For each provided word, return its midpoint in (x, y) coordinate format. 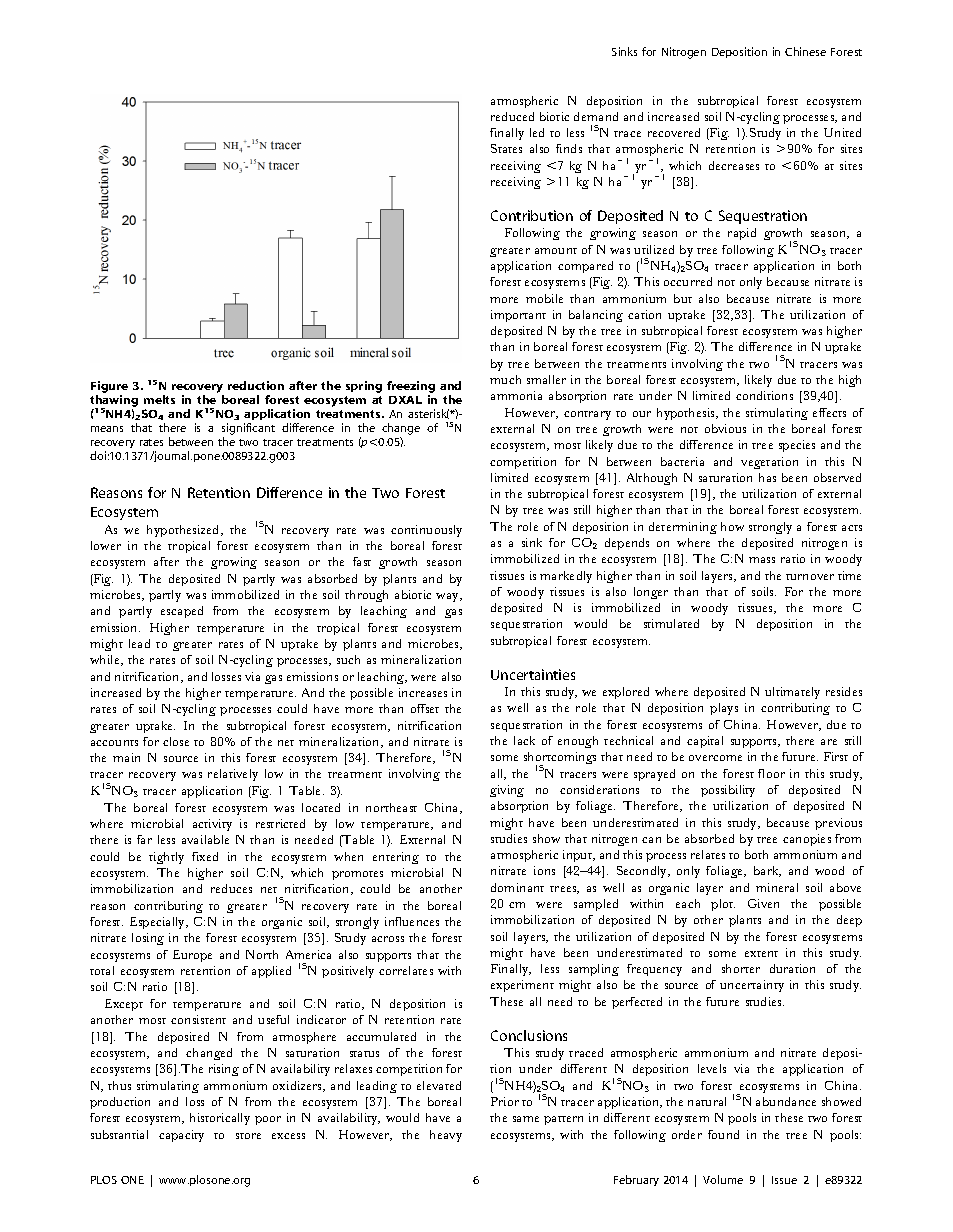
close (176, 741)
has (767, 477)
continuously (426, 531)
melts (159, 399)
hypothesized (184, 531)
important (518, 316)
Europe (192, 956)
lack (524, 740)
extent (761, 954)
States (506, 148)
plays (724, 709)
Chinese (805, 51)
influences (412, 921)
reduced (512, 116)
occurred (688, 281)
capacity (181, 1136)
